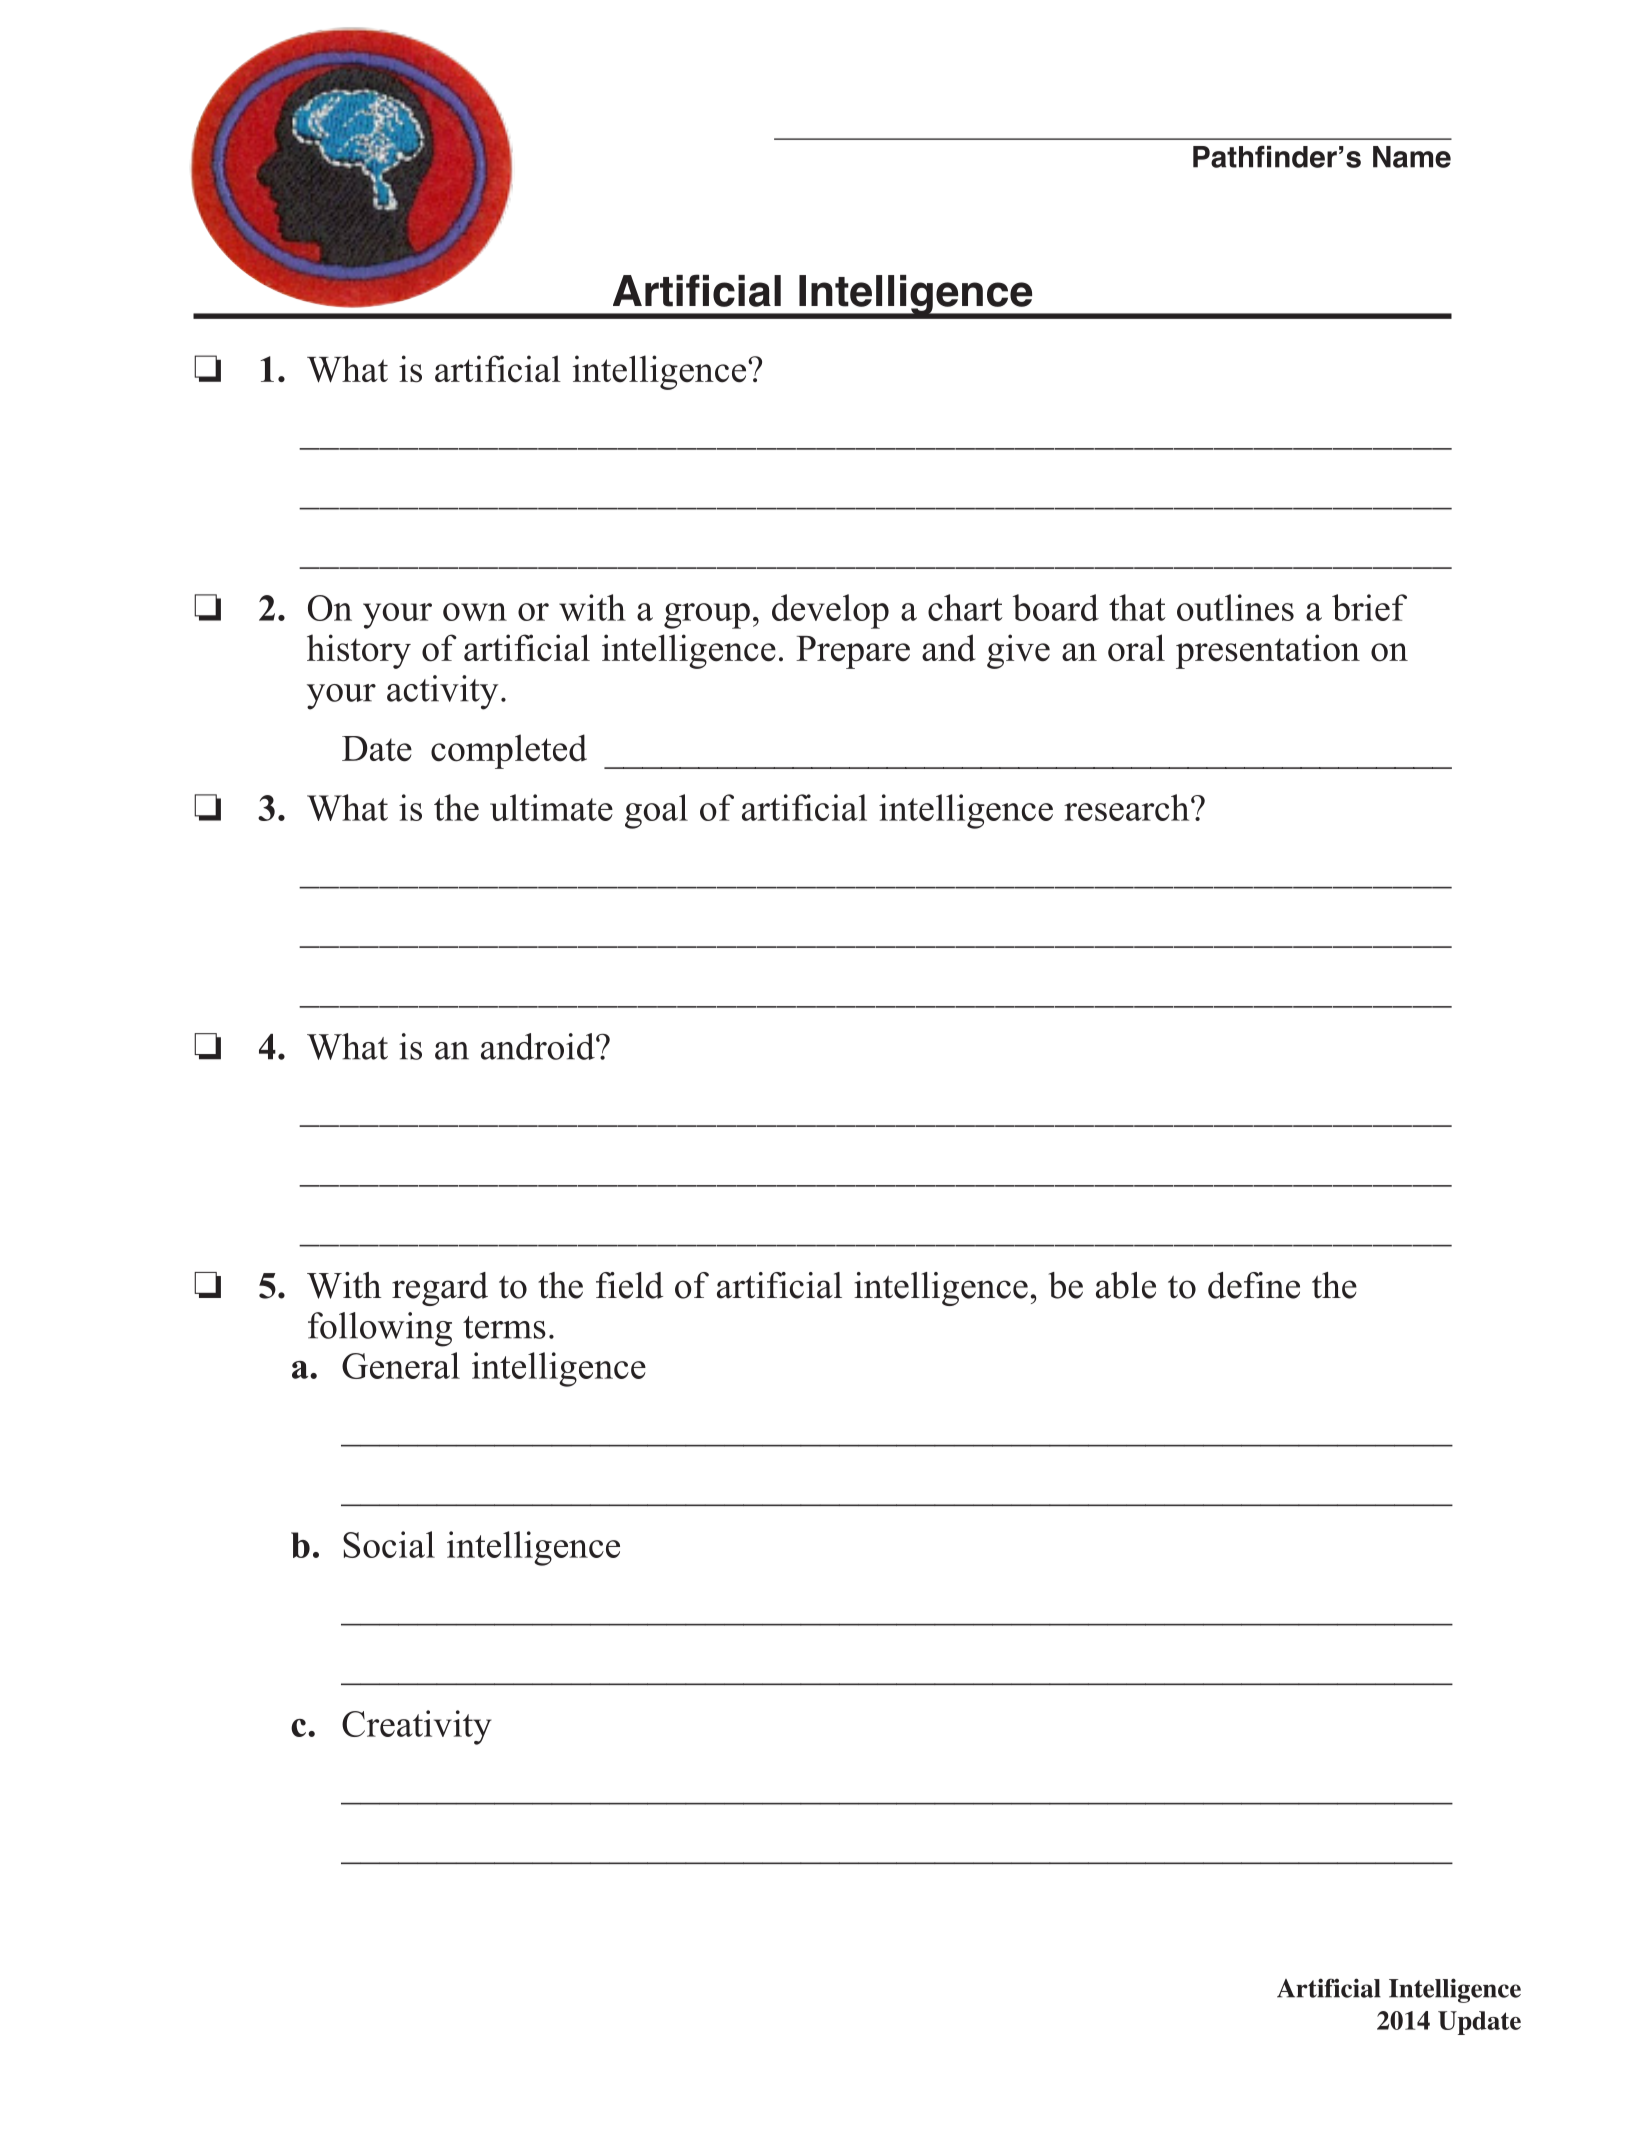 The image size is (1645, 2129). What do you see at coordinates (475, 612) in the screenshot?
I see `own` at bounding box center [475, 612].
